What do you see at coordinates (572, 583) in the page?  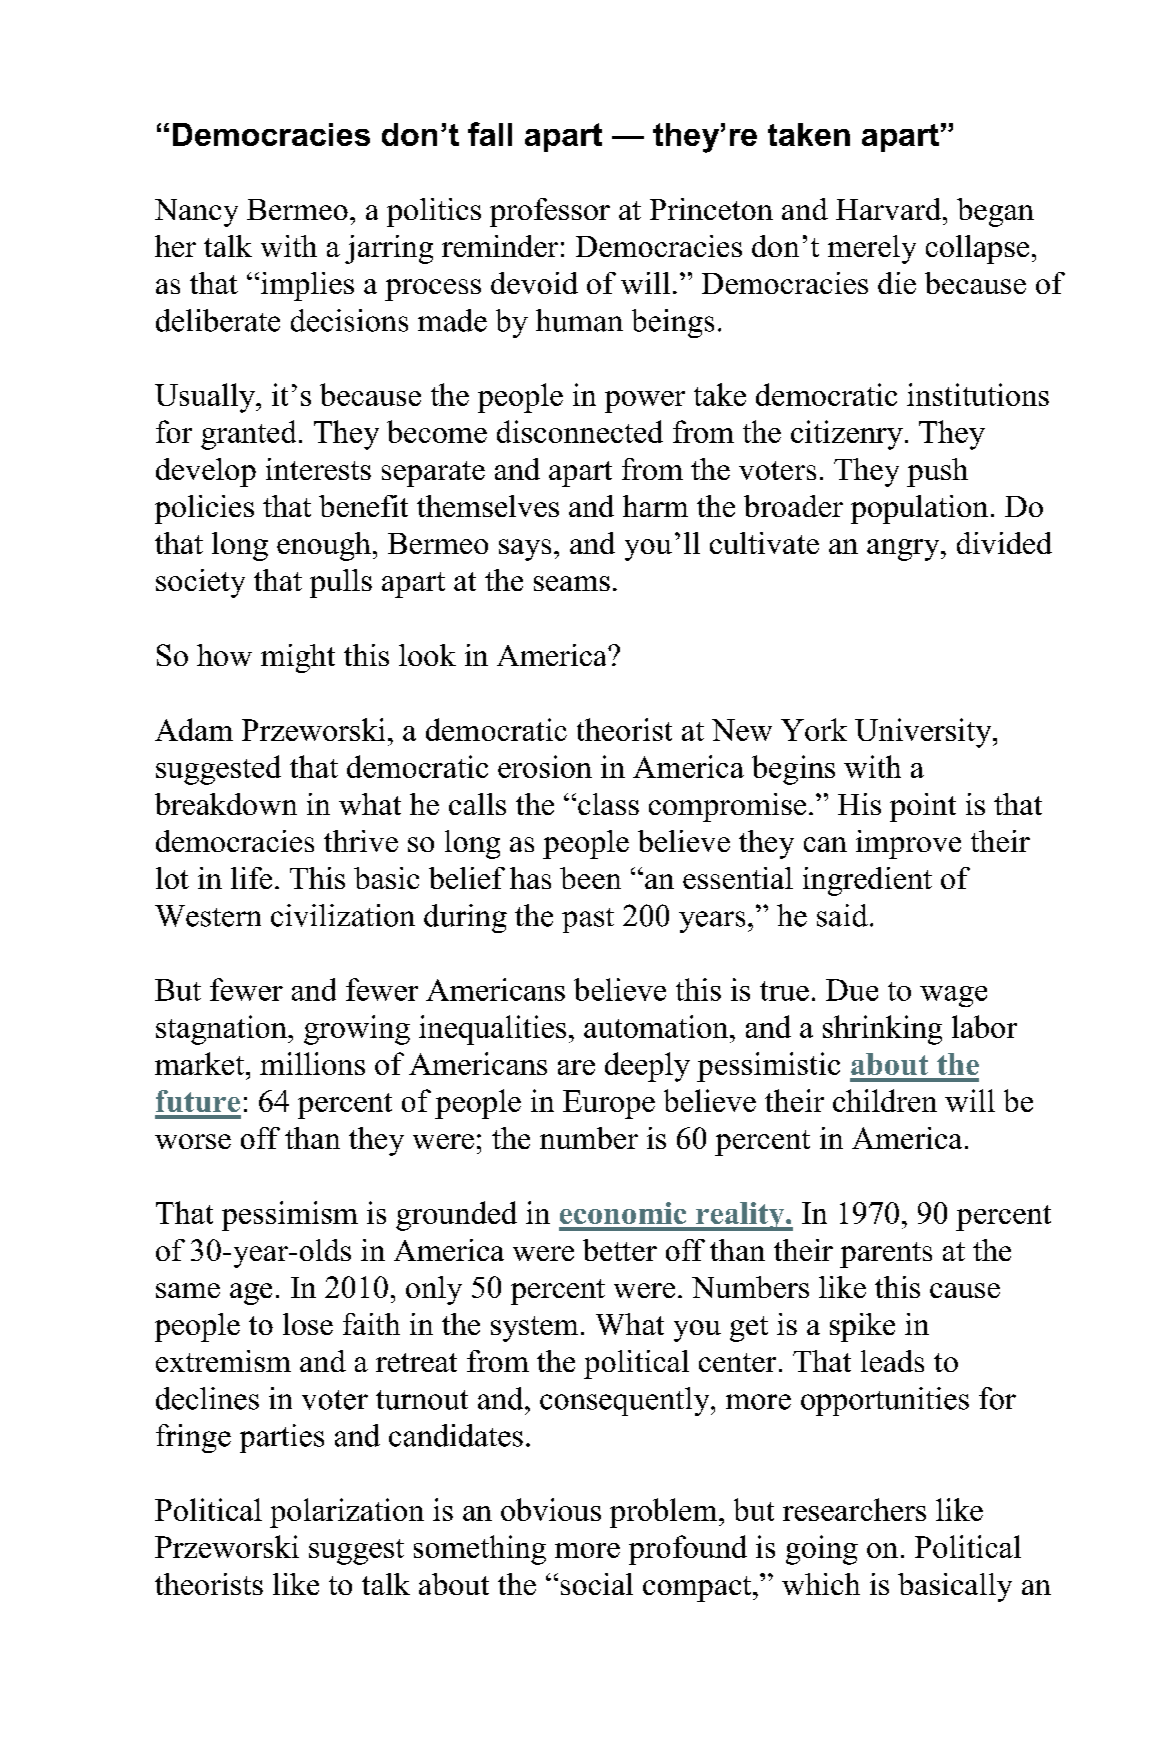 I see `seams` at bounding box center [572, 583].
